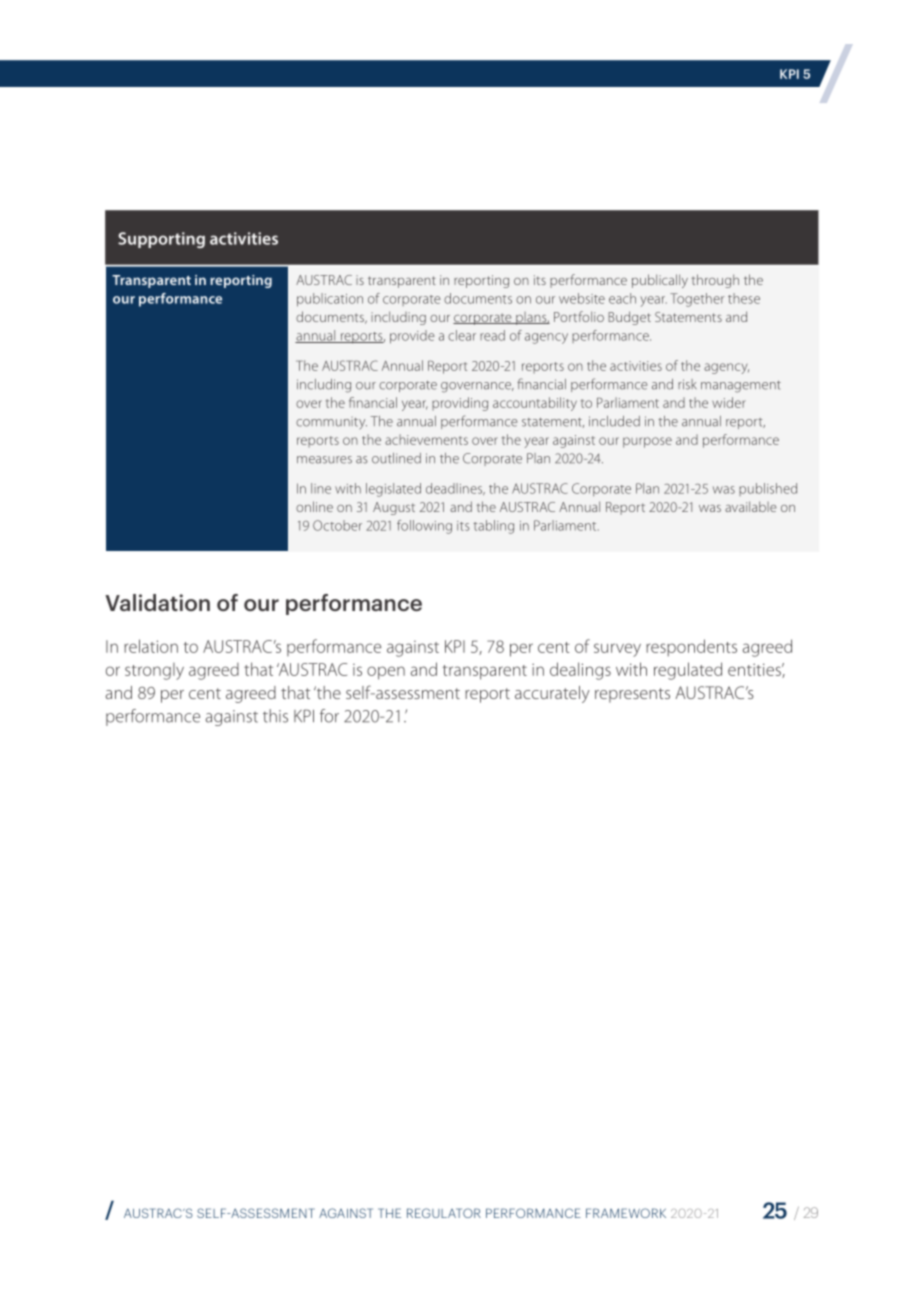 This image has height=1314, width=924. I want to click on relation, so click(151, 646).
